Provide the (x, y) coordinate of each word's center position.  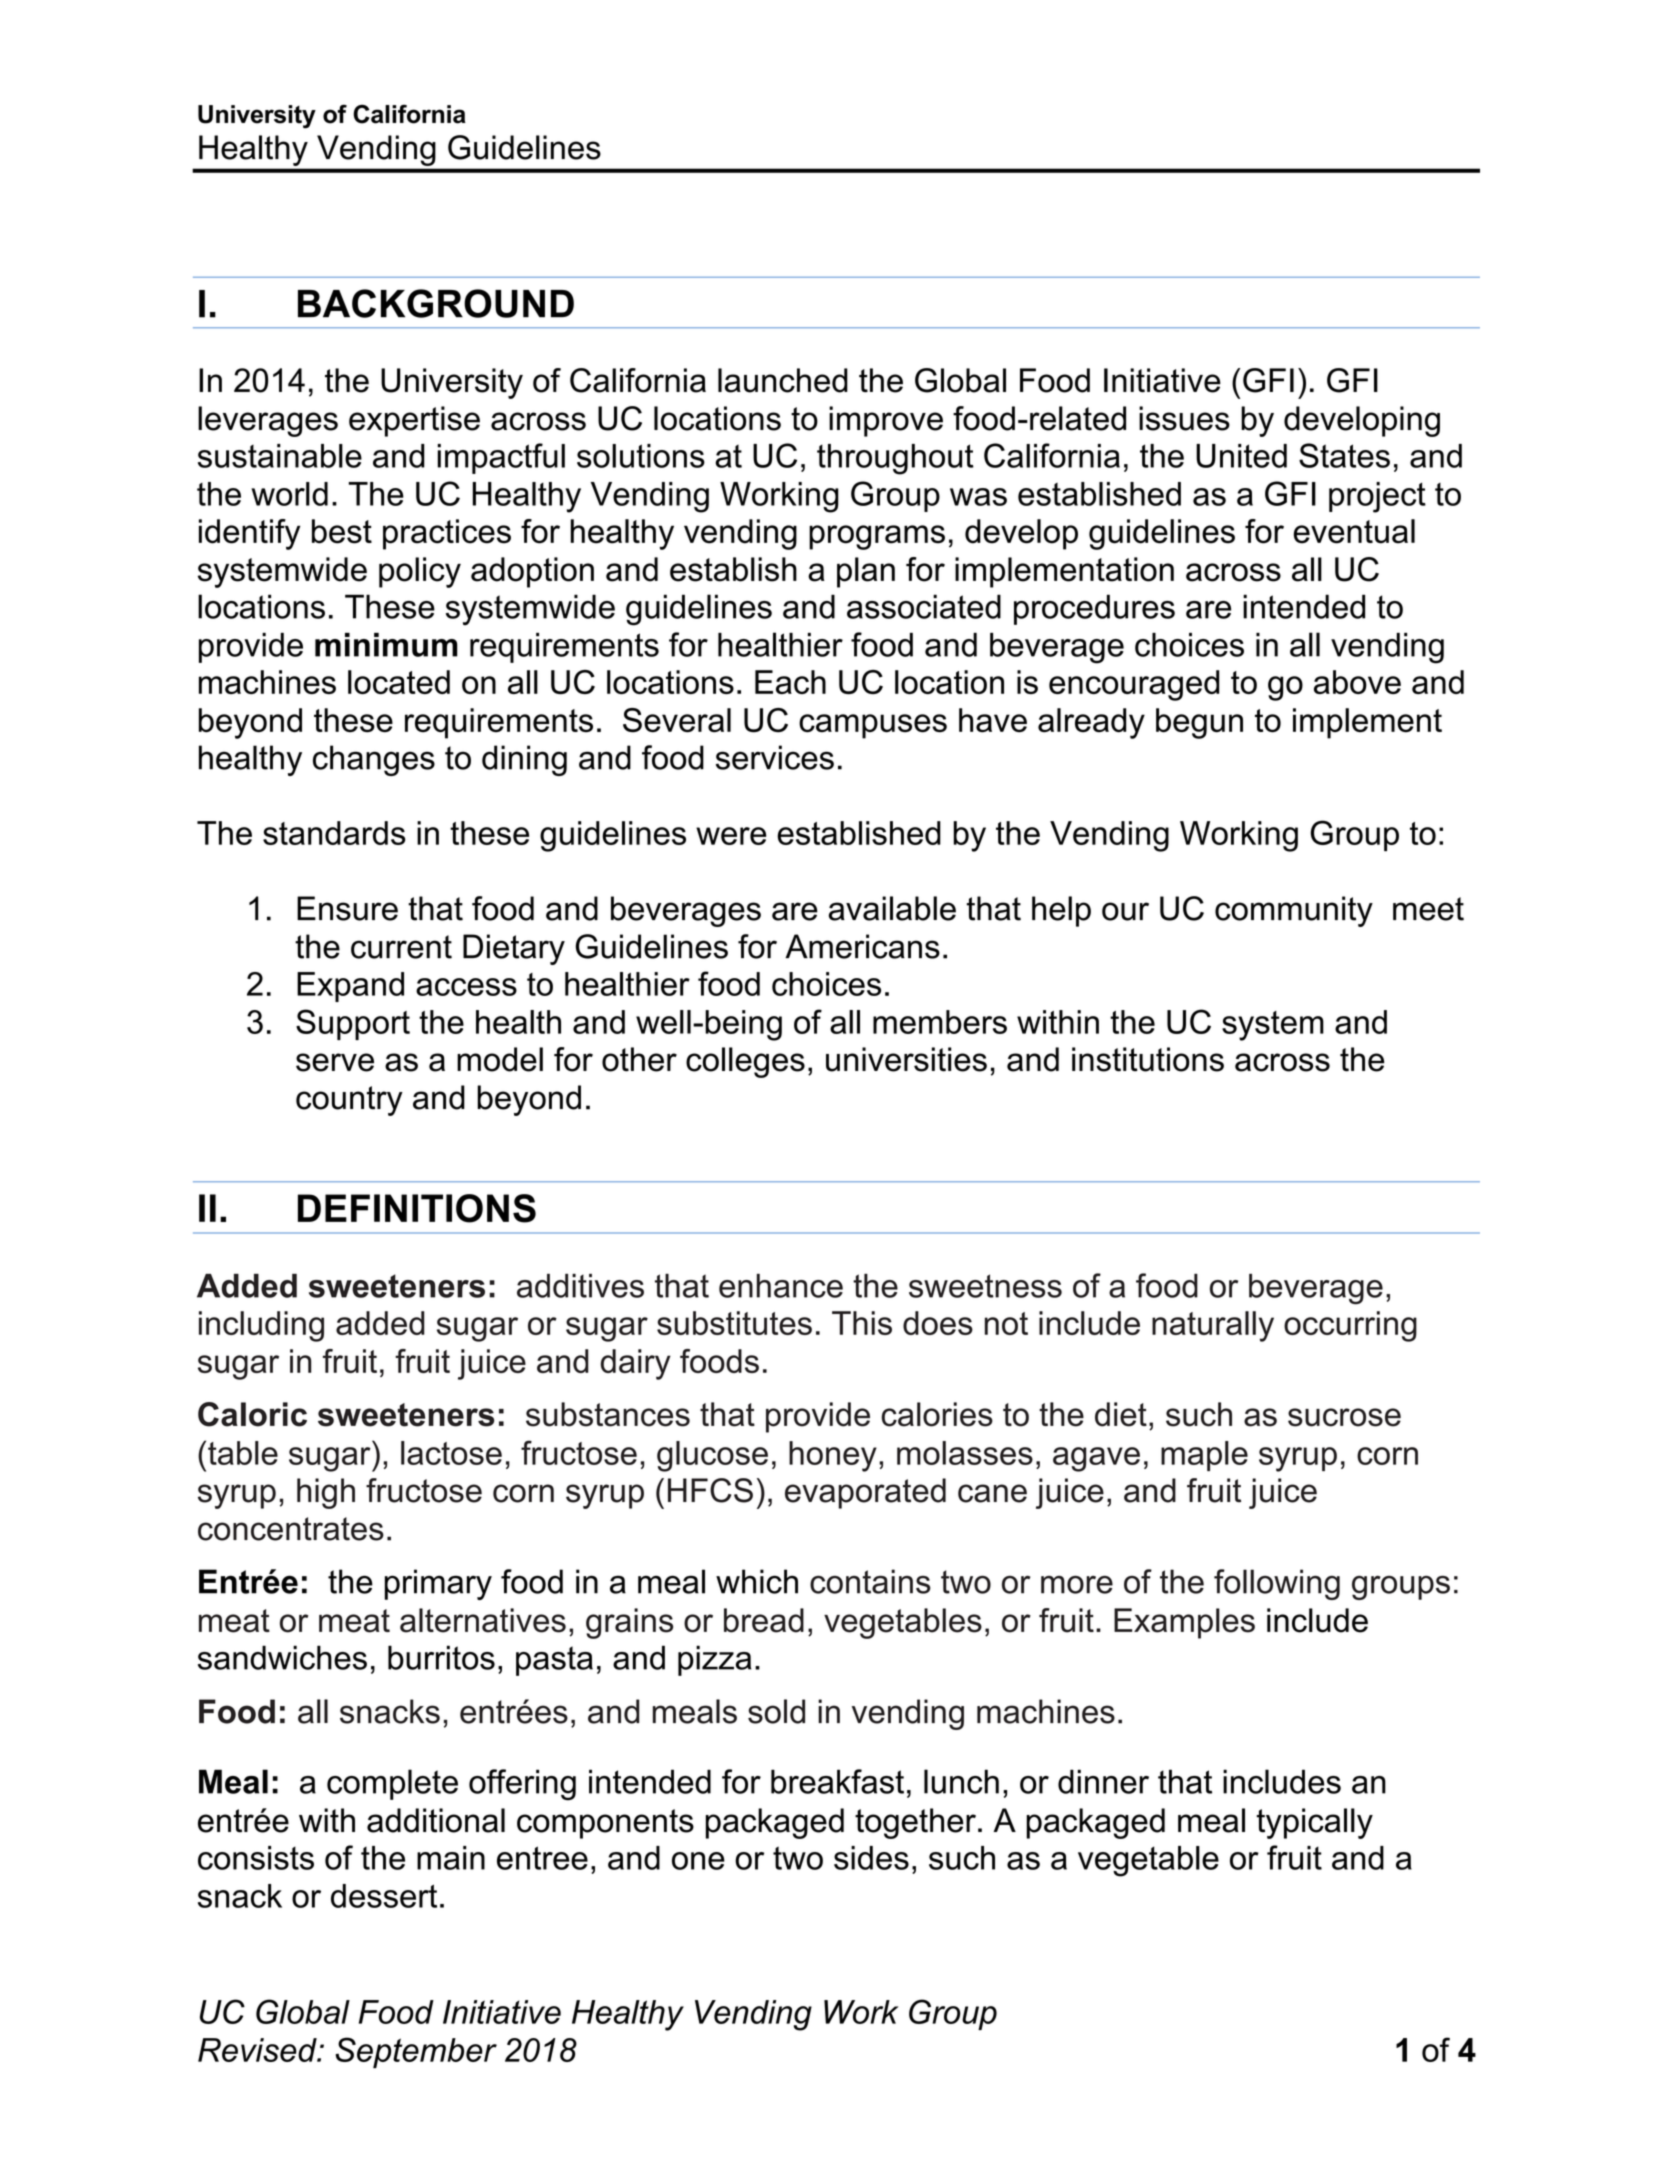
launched (783, 380)
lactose (451, 1453)
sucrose (1344, 1417)
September (416, 2052)
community (1294, 911)
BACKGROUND (436, 303)
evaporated (865, 1493)
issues (1184, 418)
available (892, 908)
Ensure (347, 908)
